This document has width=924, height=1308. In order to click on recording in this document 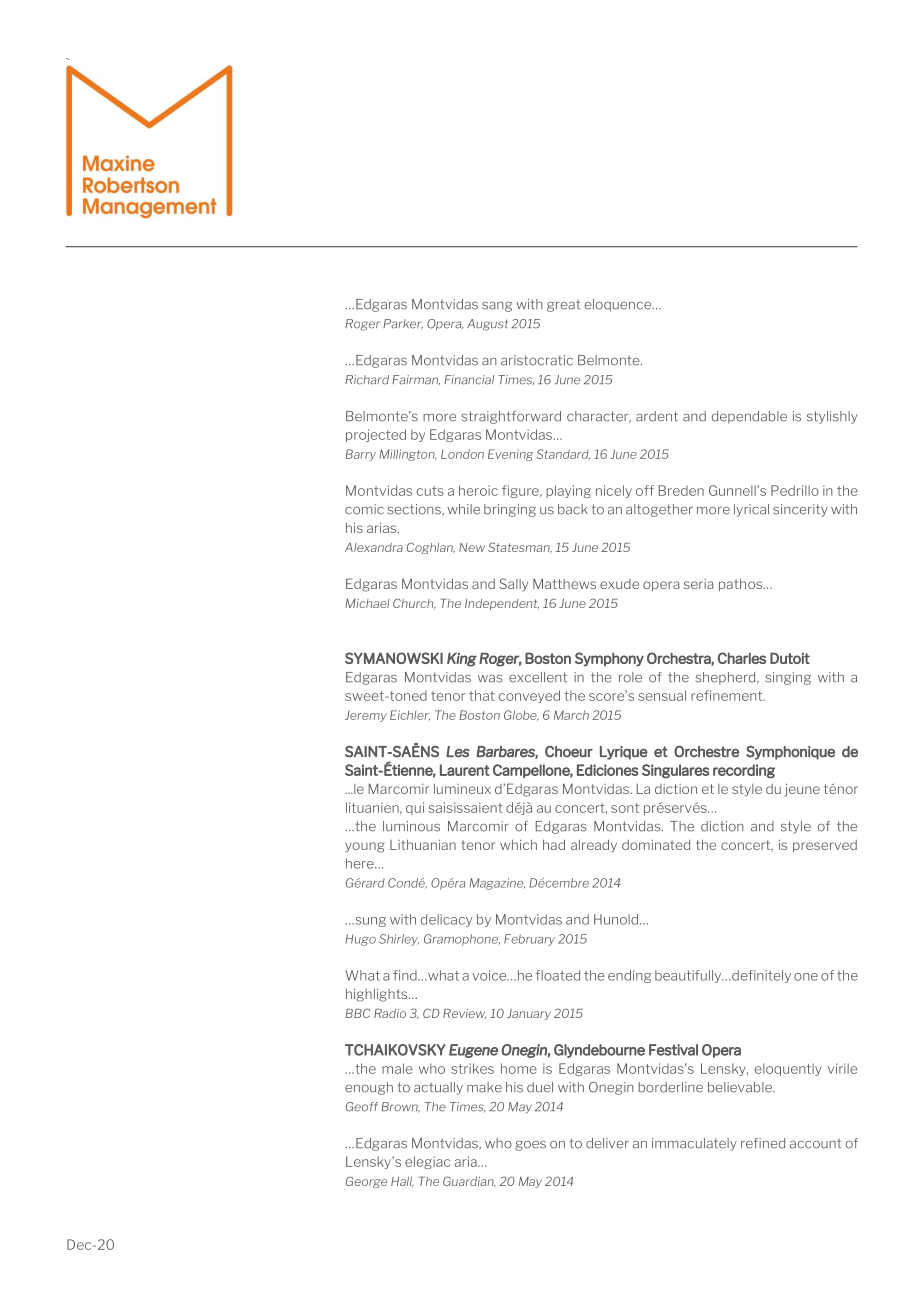, I will do `click(744, 771)`.
